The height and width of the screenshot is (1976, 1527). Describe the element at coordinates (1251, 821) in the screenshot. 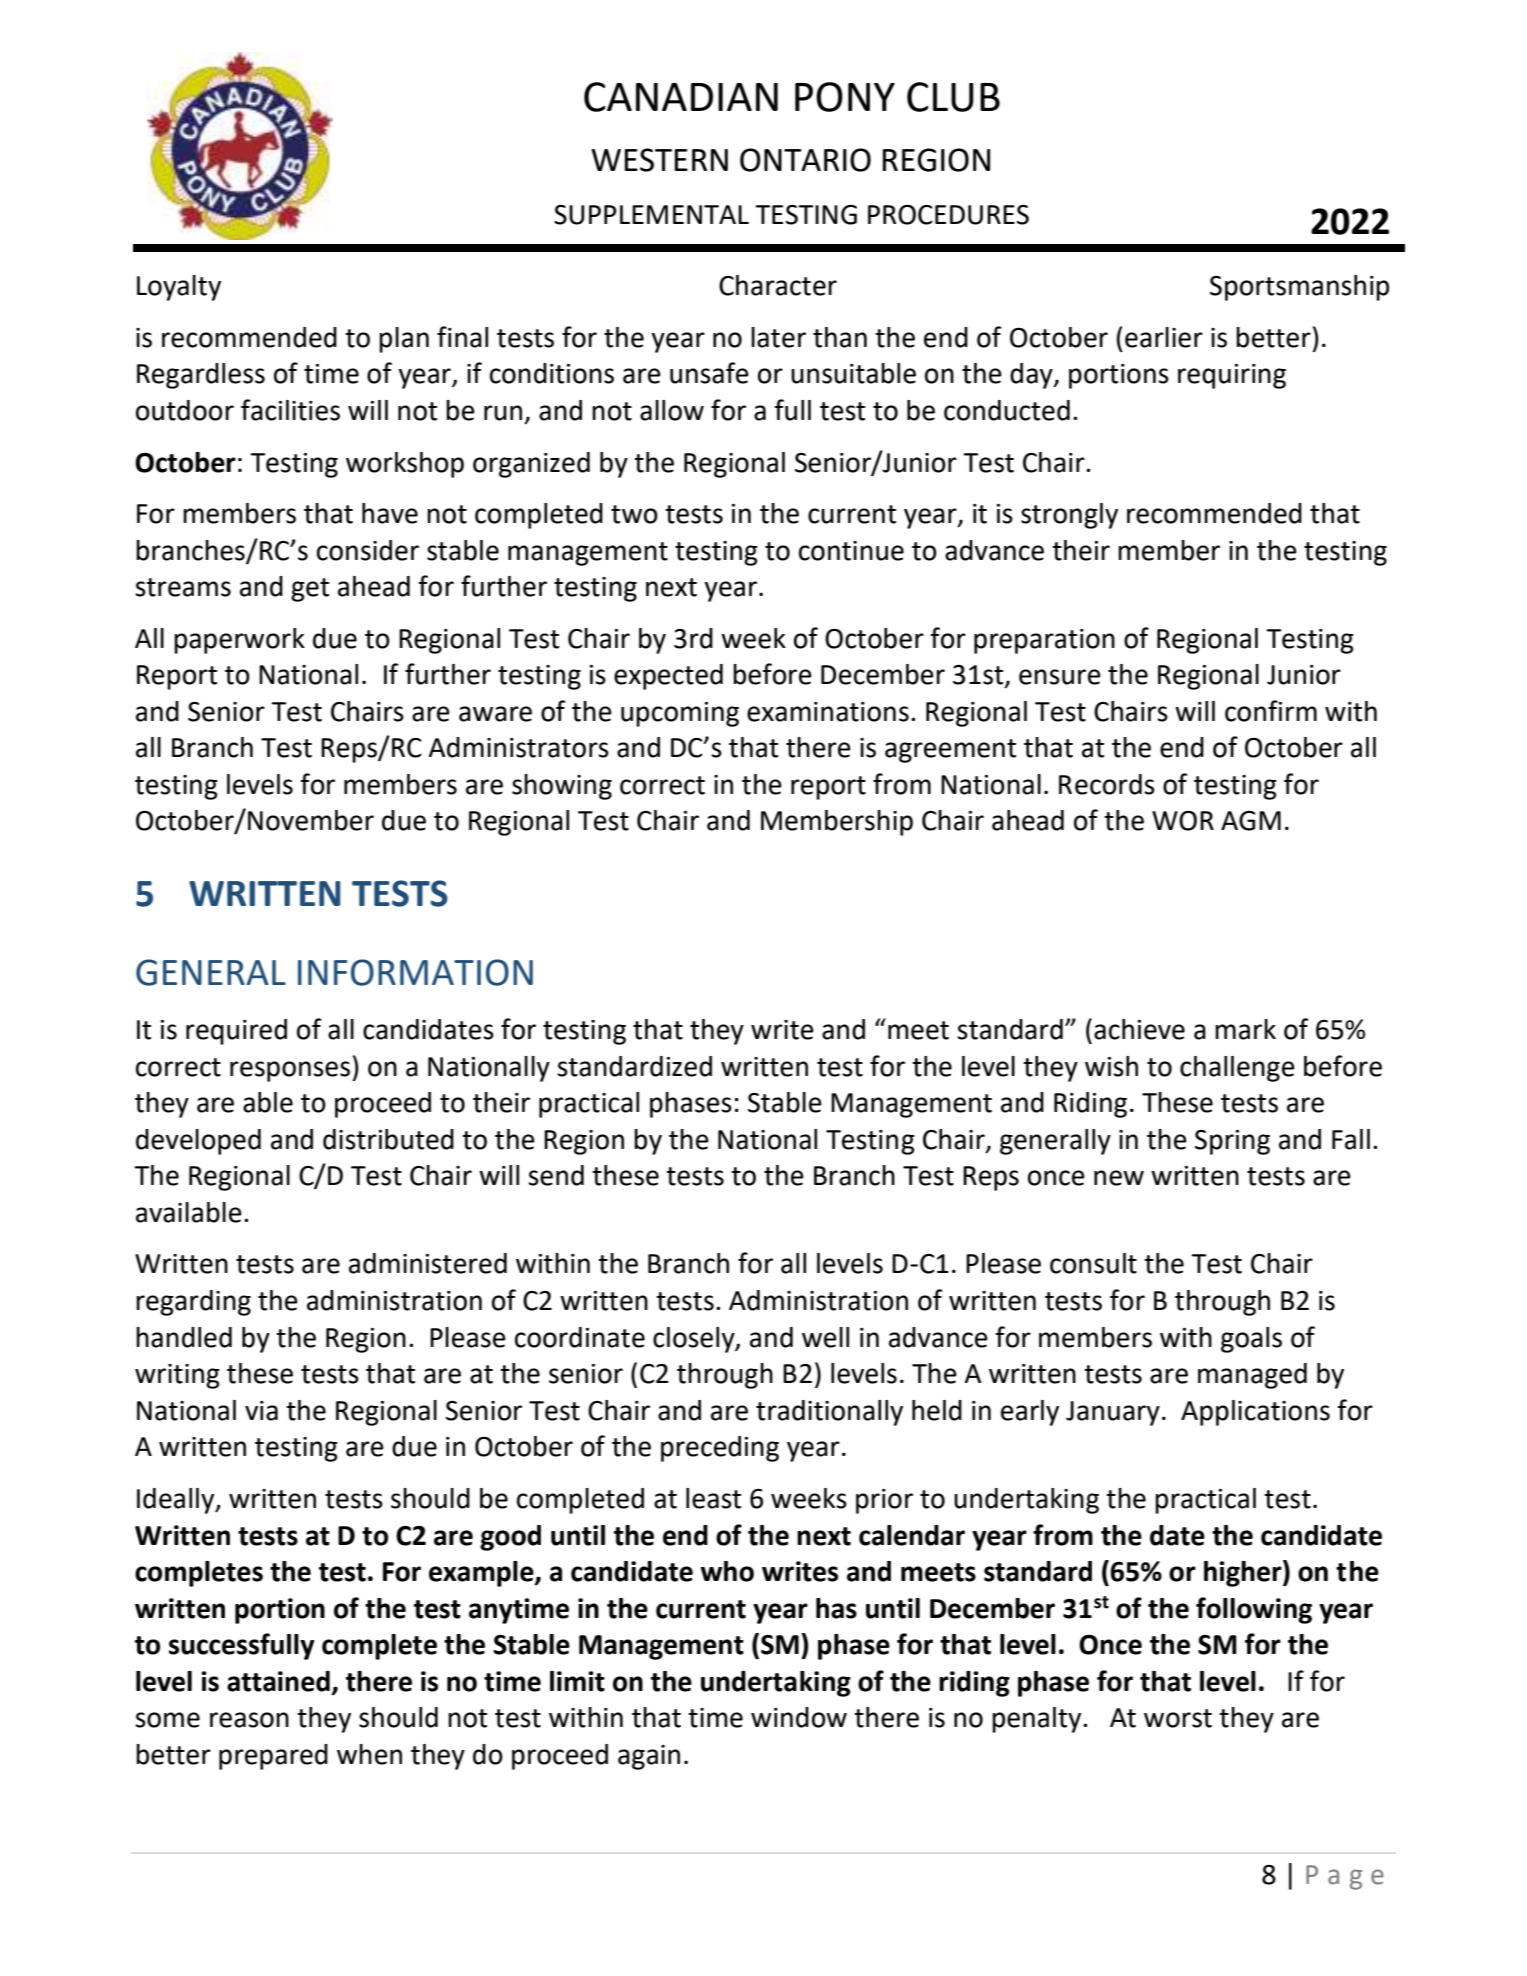

I see `AGM` at that location.
